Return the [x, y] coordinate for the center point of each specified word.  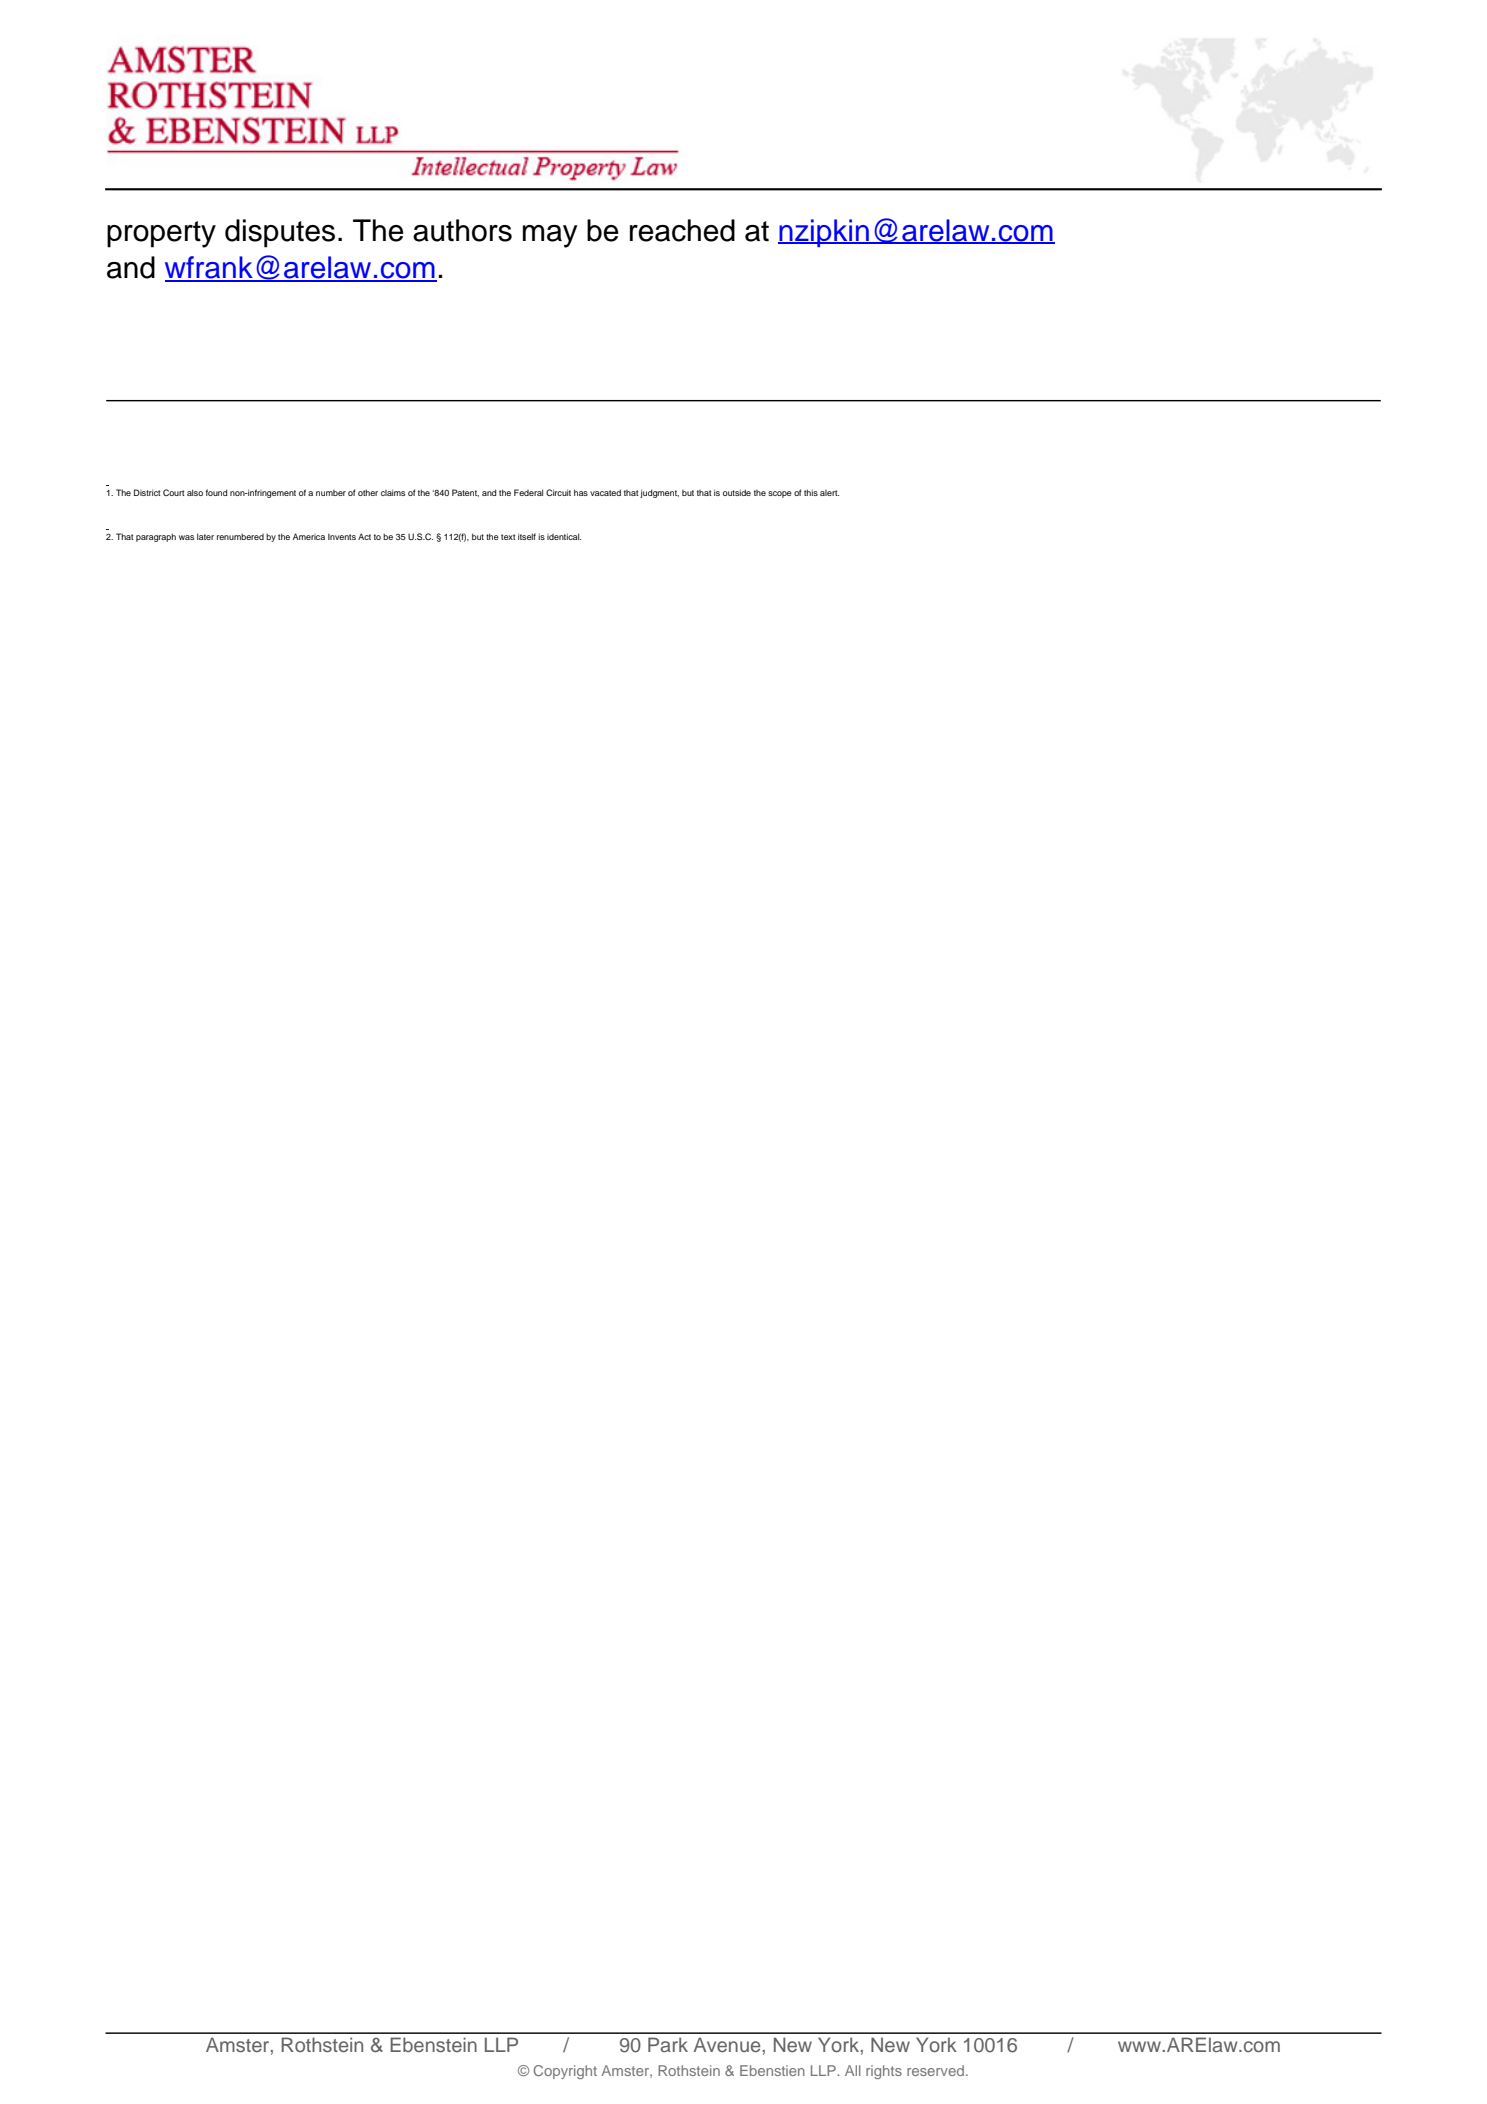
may [550, 236]
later [205, 536]
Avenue [728, 2044]
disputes [280, 233]
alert [829, 493]
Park [668, 2044]
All [853, 2070]
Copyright [565, 2072]
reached [682, 230]
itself [527, 536]
